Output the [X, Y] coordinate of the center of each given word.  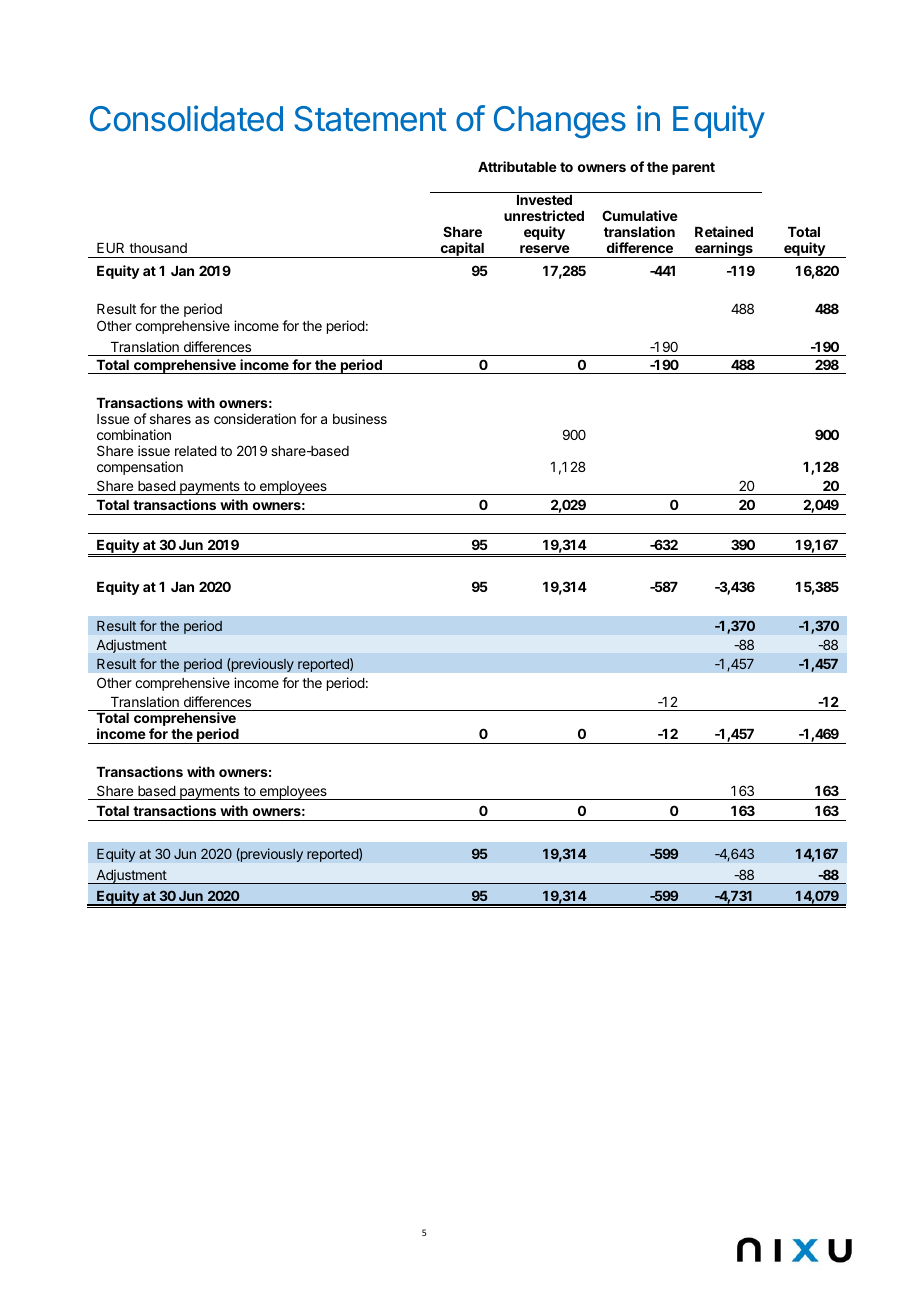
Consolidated [186, 118]
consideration [255, 418]
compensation [140, 468]
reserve [545, 249]
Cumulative [640, 215]
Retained [724, 231]
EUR [110, 248]
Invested [544, 200]
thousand [158, 248]
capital [462, 250]
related [196, 451]
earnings [724, 250]
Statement [370, 119]
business [360, 418]
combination [134, 434]
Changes [560, 122]
